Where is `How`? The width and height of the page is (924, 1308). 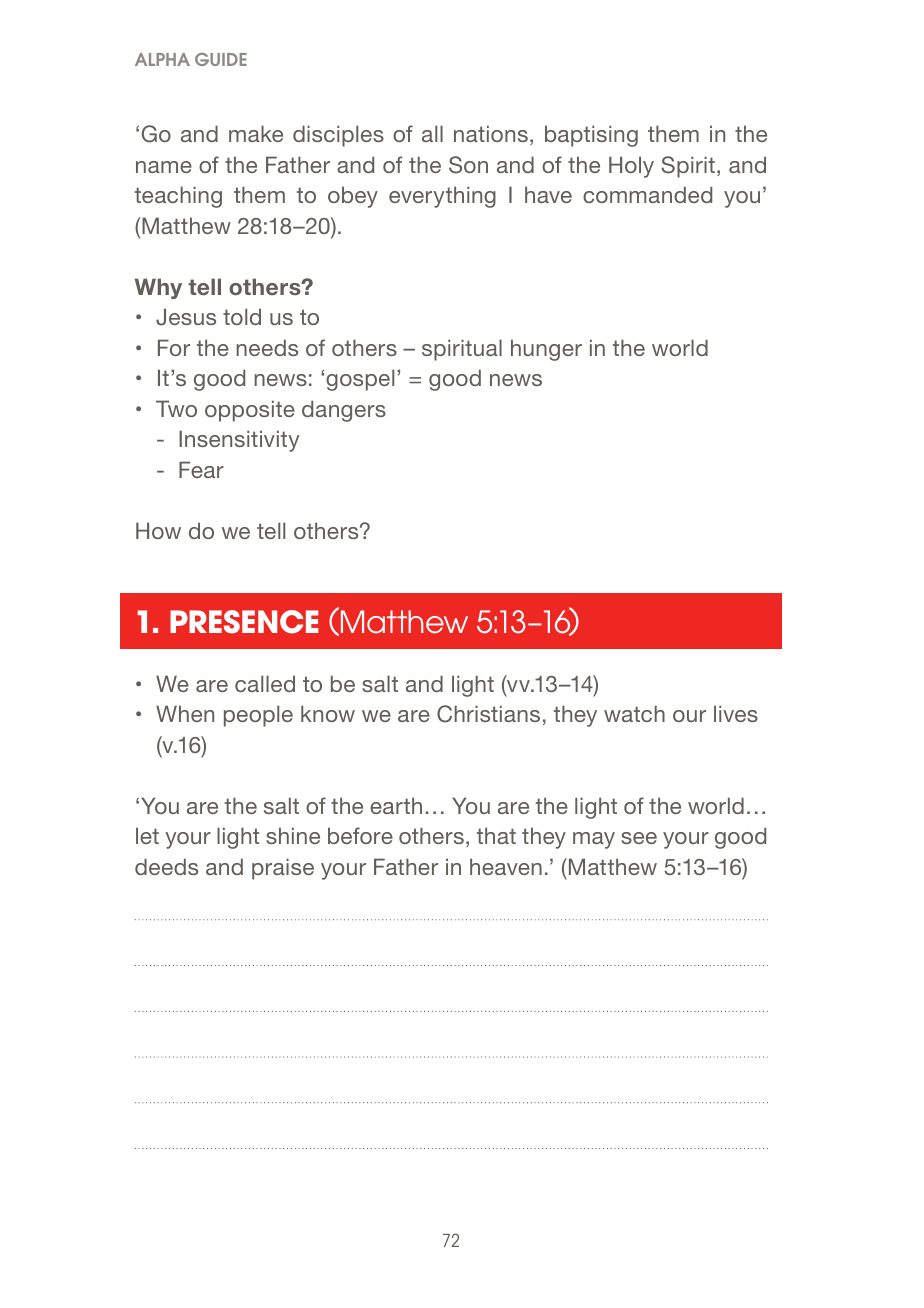 How is located at coordinates (158, 530).
